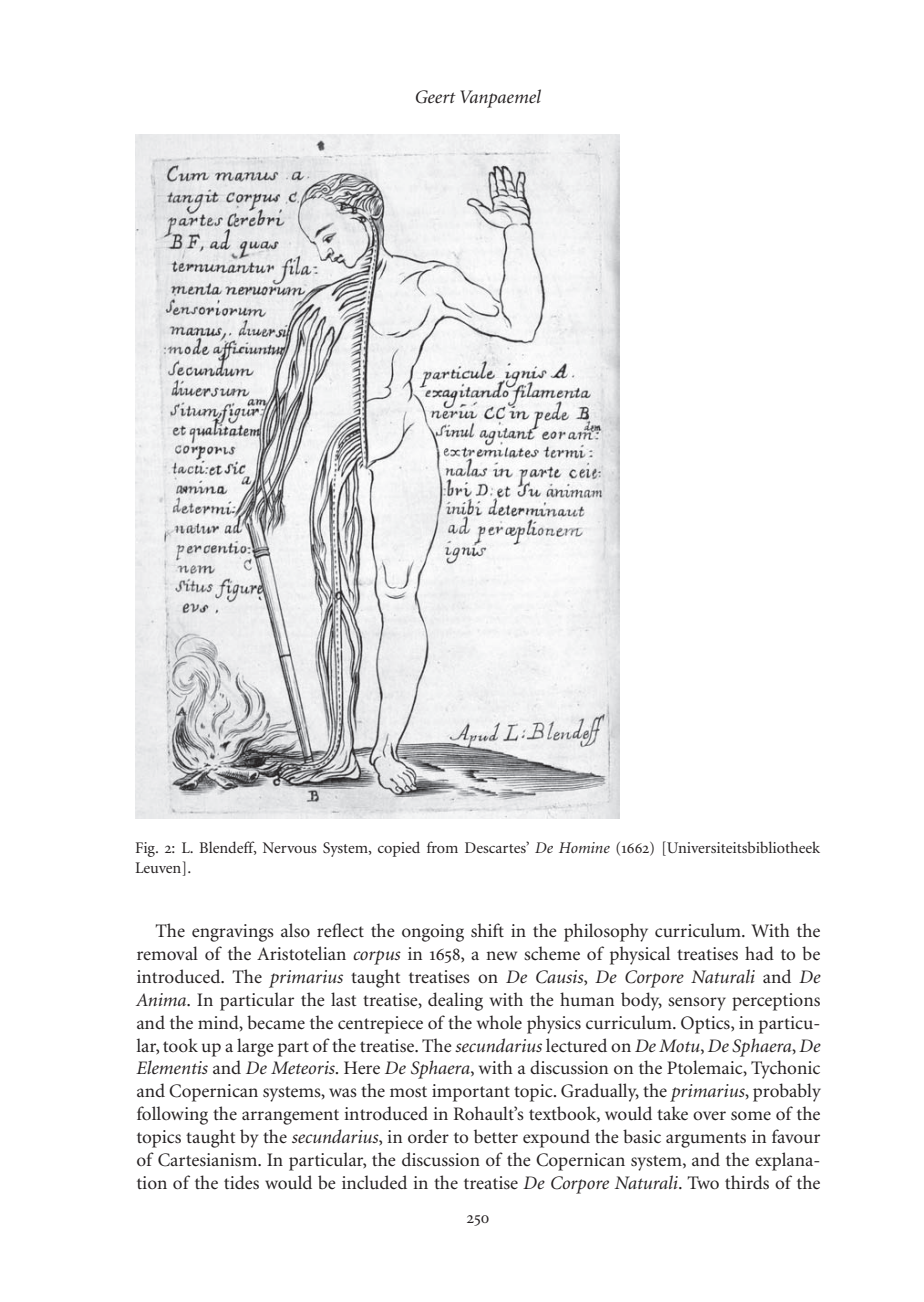 Image resolution: width=924 pixels, height=1302 pixels. What do you see at coordinates (606, 932) in the screenshot?
I see `philosophy` at bounding box center [606, 932].
